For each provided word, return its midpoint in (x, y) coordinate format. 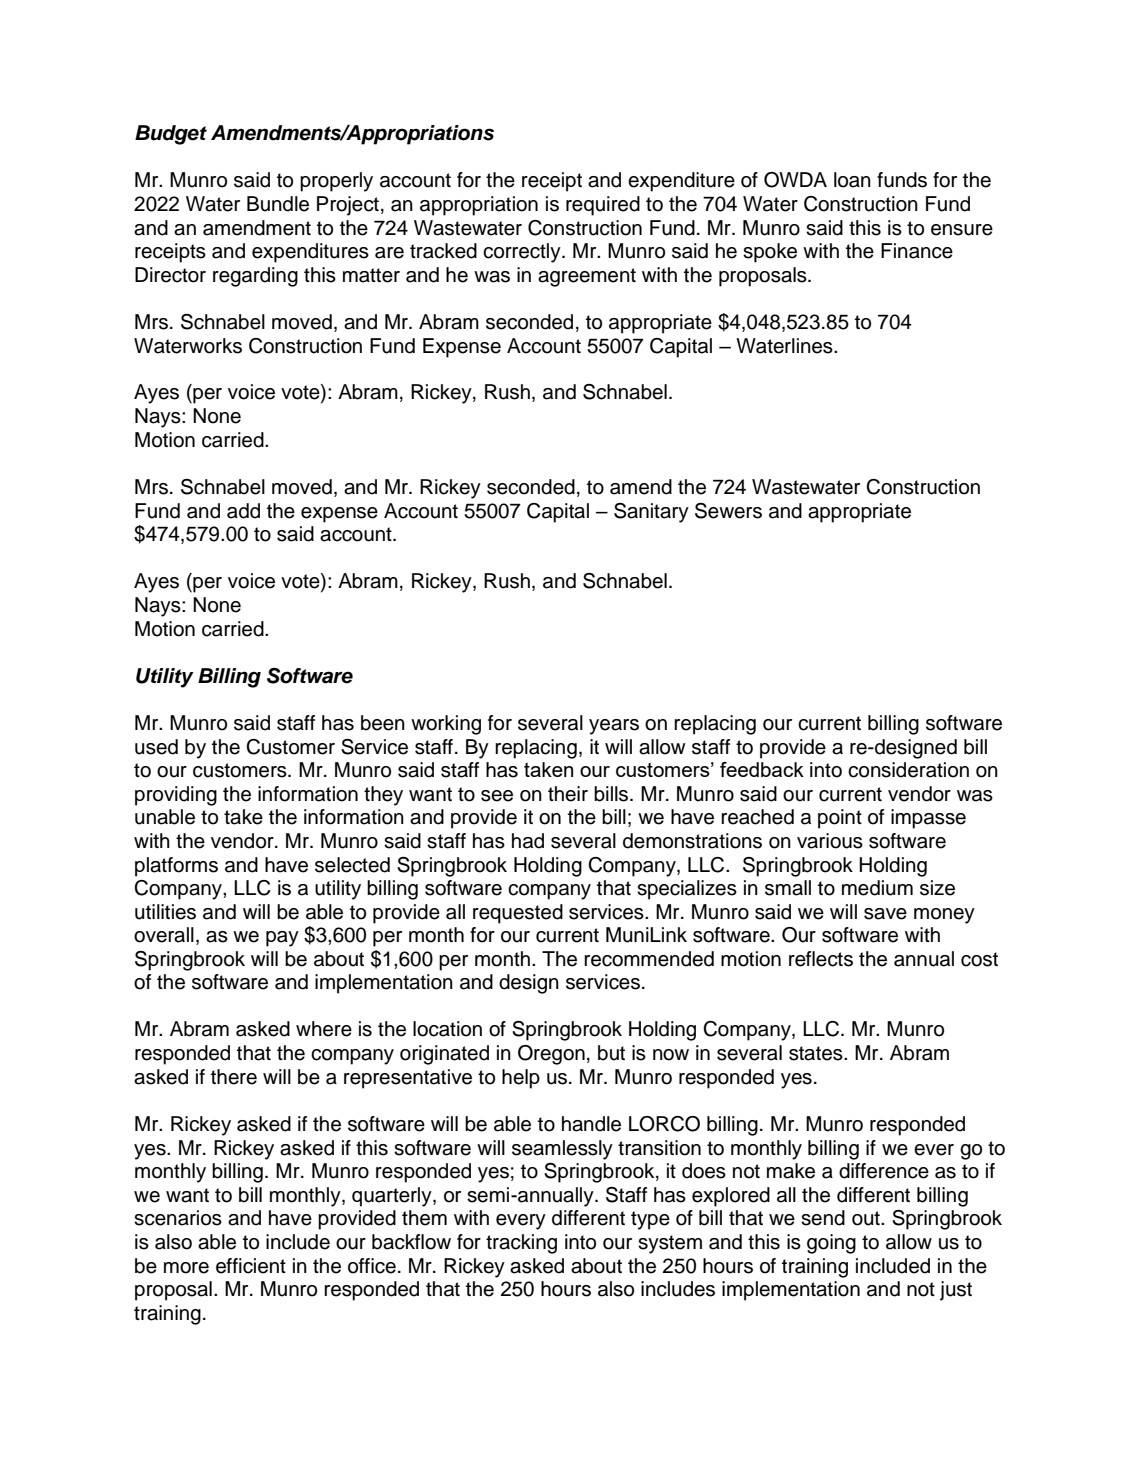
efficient (251, 1266)
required (603, 206)
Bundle (278, 204)
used (156, 747)
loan (852, 180)
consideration (908, 770)
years (614, 727)
